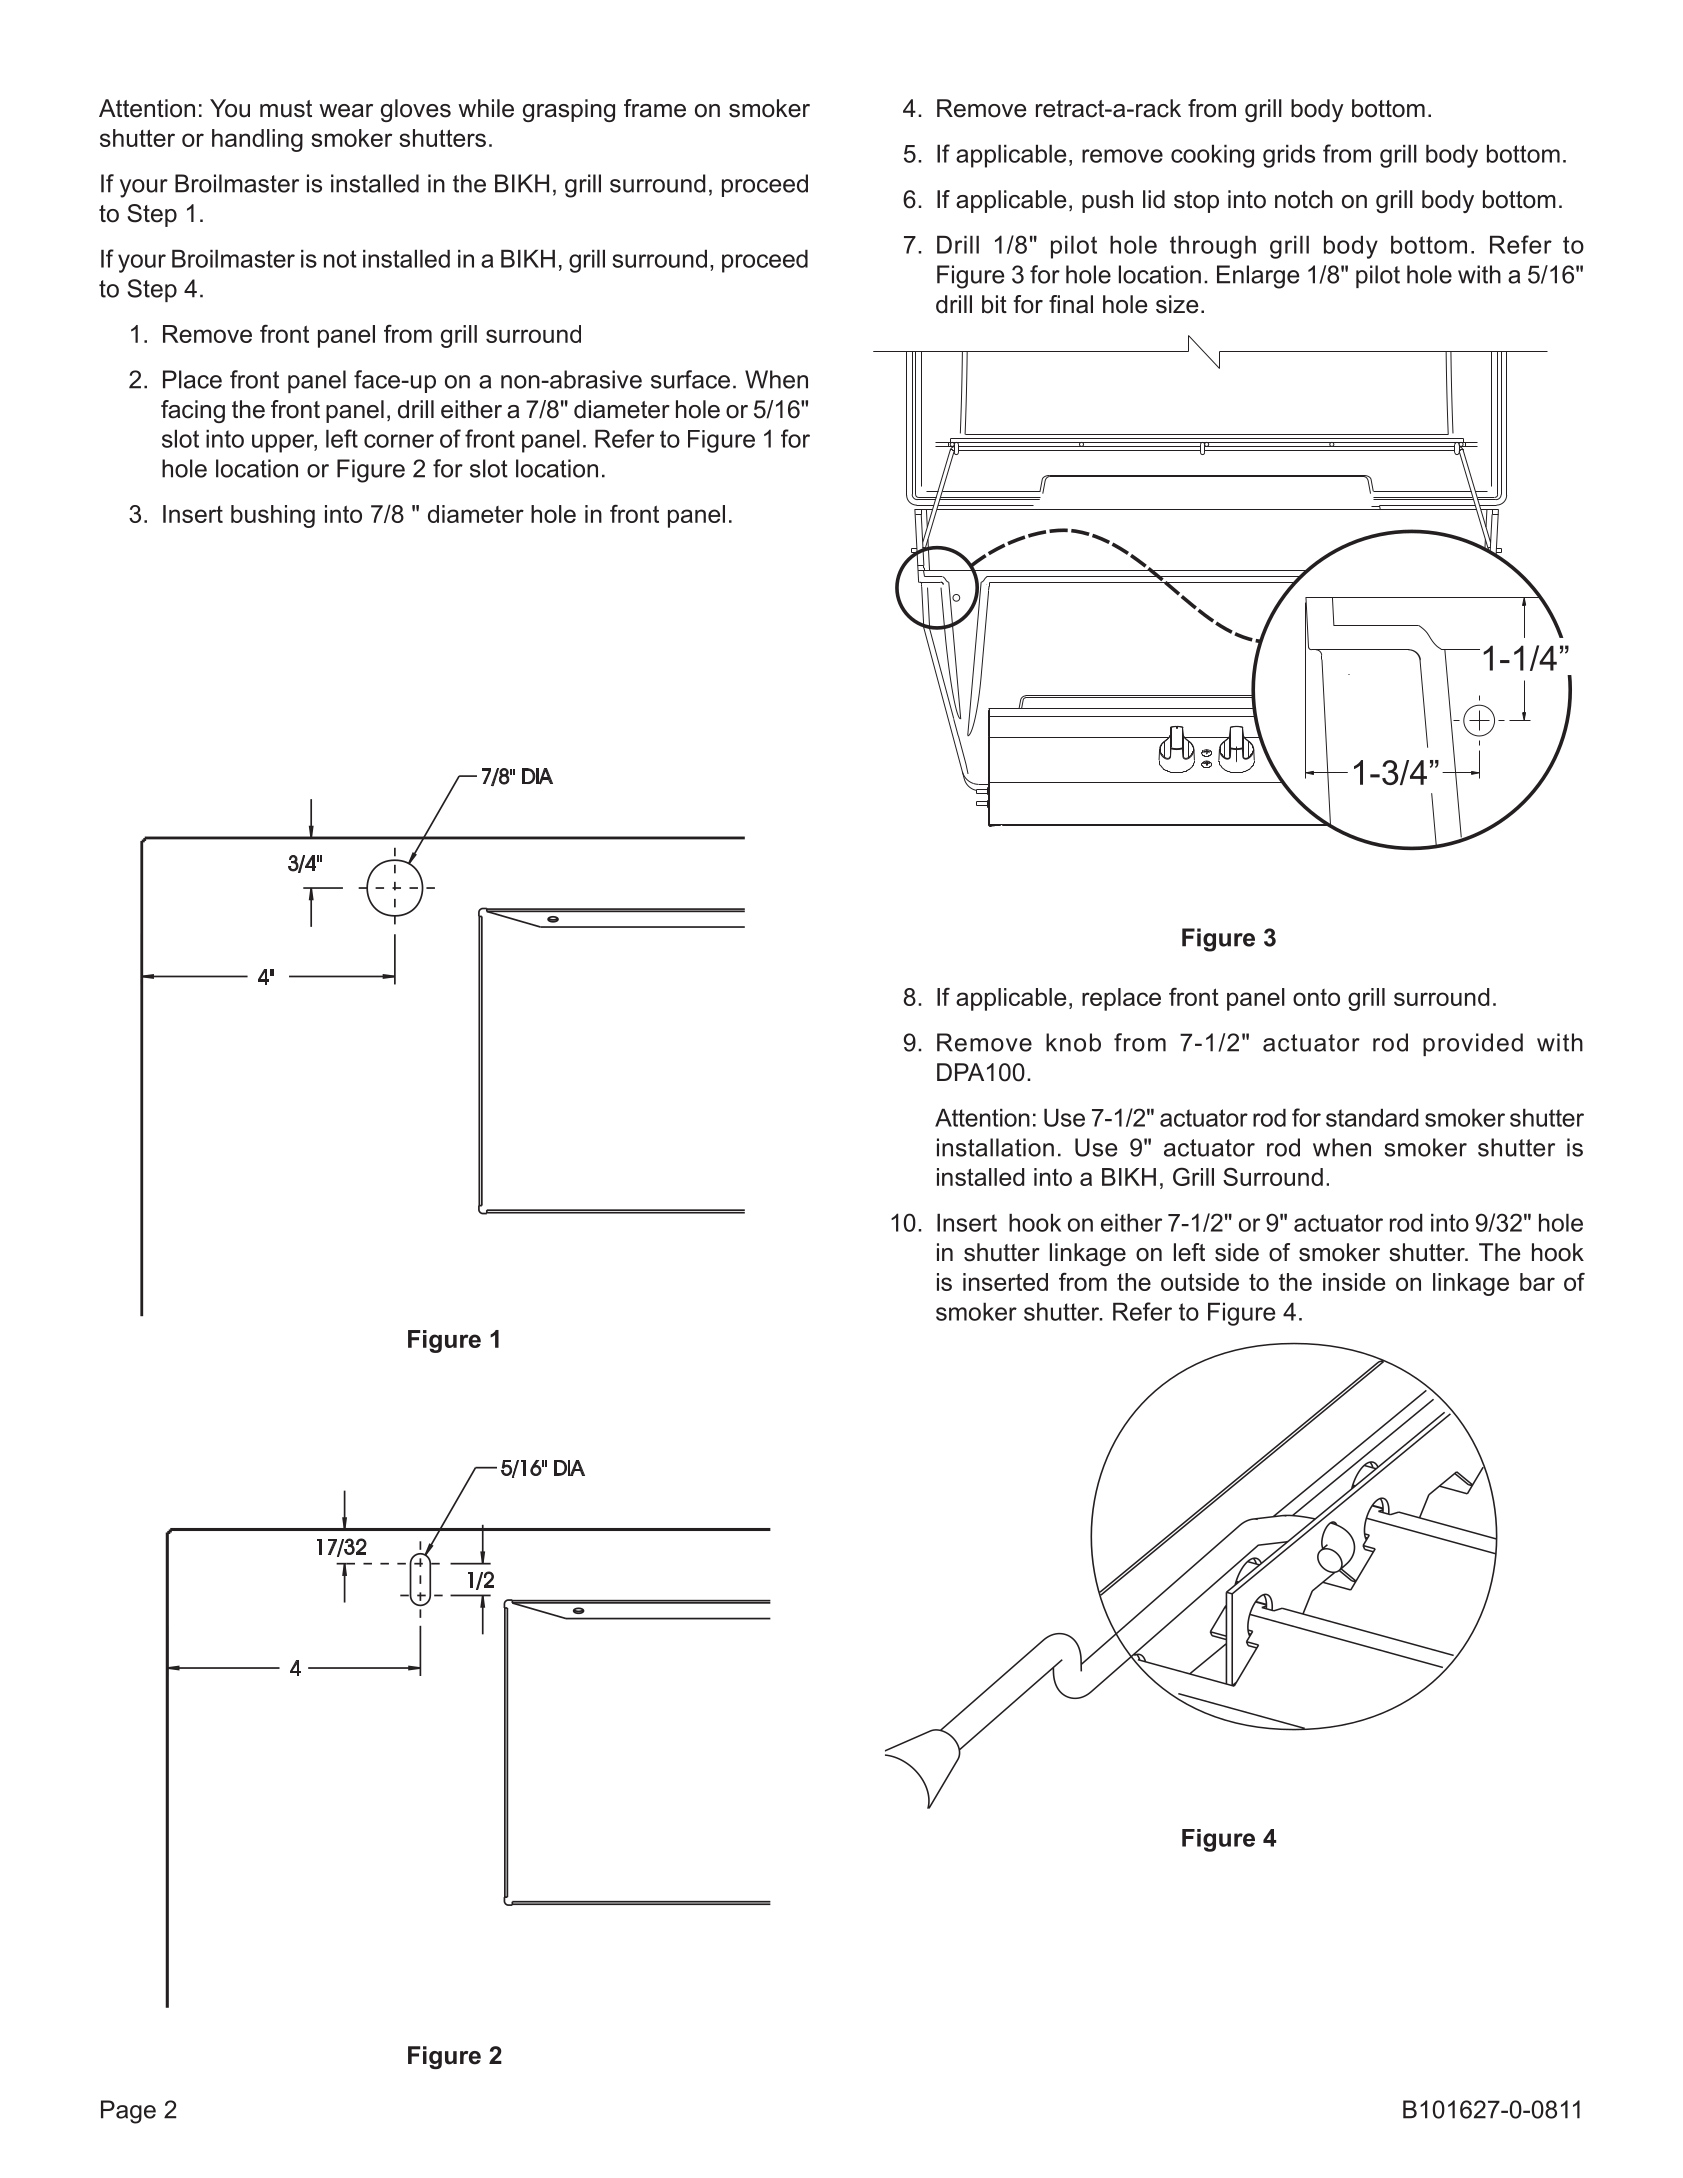  Describe the element at coordinates (1372, 1117) in the screenshot. I see `standard` at that location.
